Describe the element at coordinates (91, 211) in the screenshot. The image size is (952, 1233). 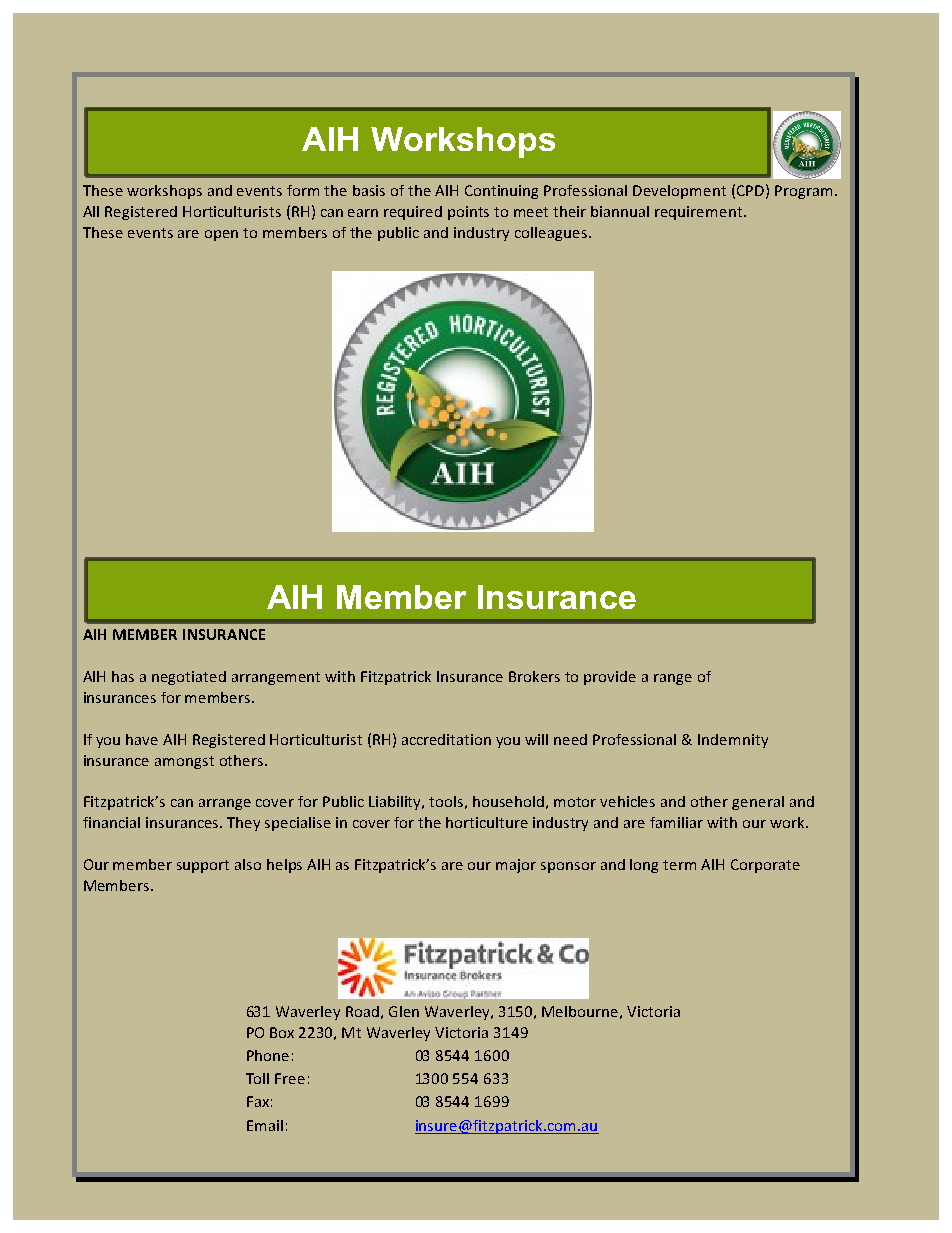
I see `All` at that location.
